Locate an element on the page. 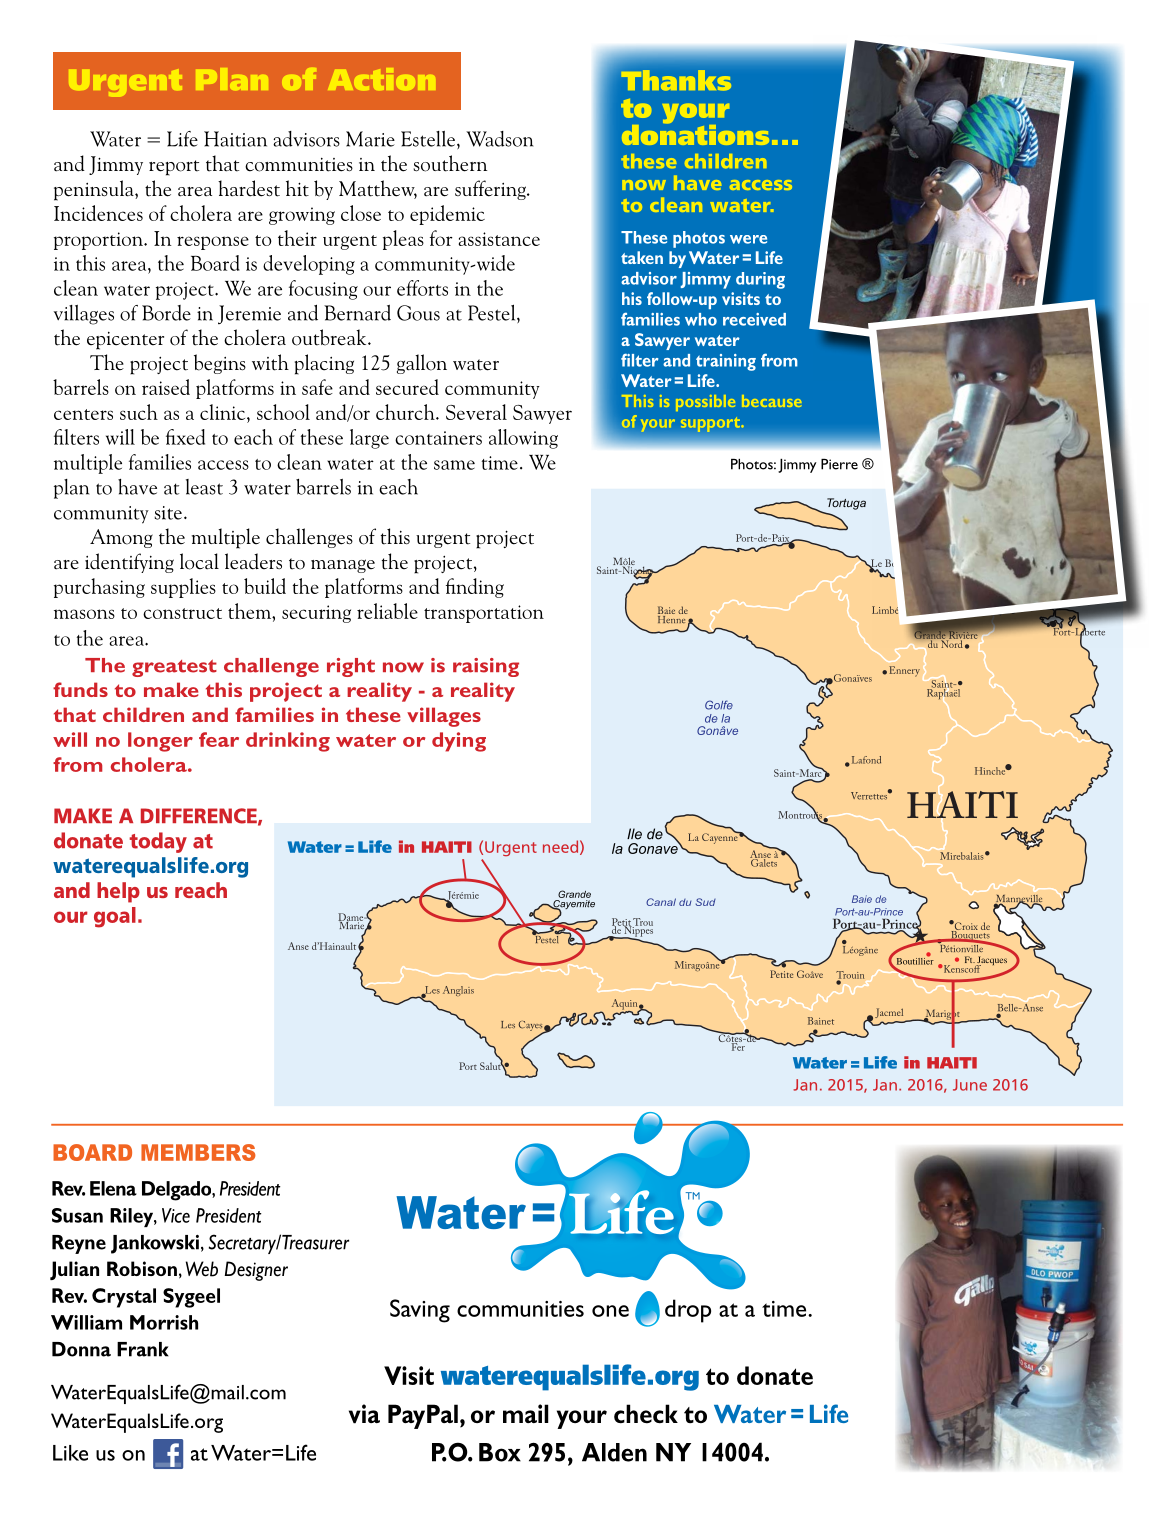 This page has width=1171, height=1515. longer is located at coordinates (160, 742).
